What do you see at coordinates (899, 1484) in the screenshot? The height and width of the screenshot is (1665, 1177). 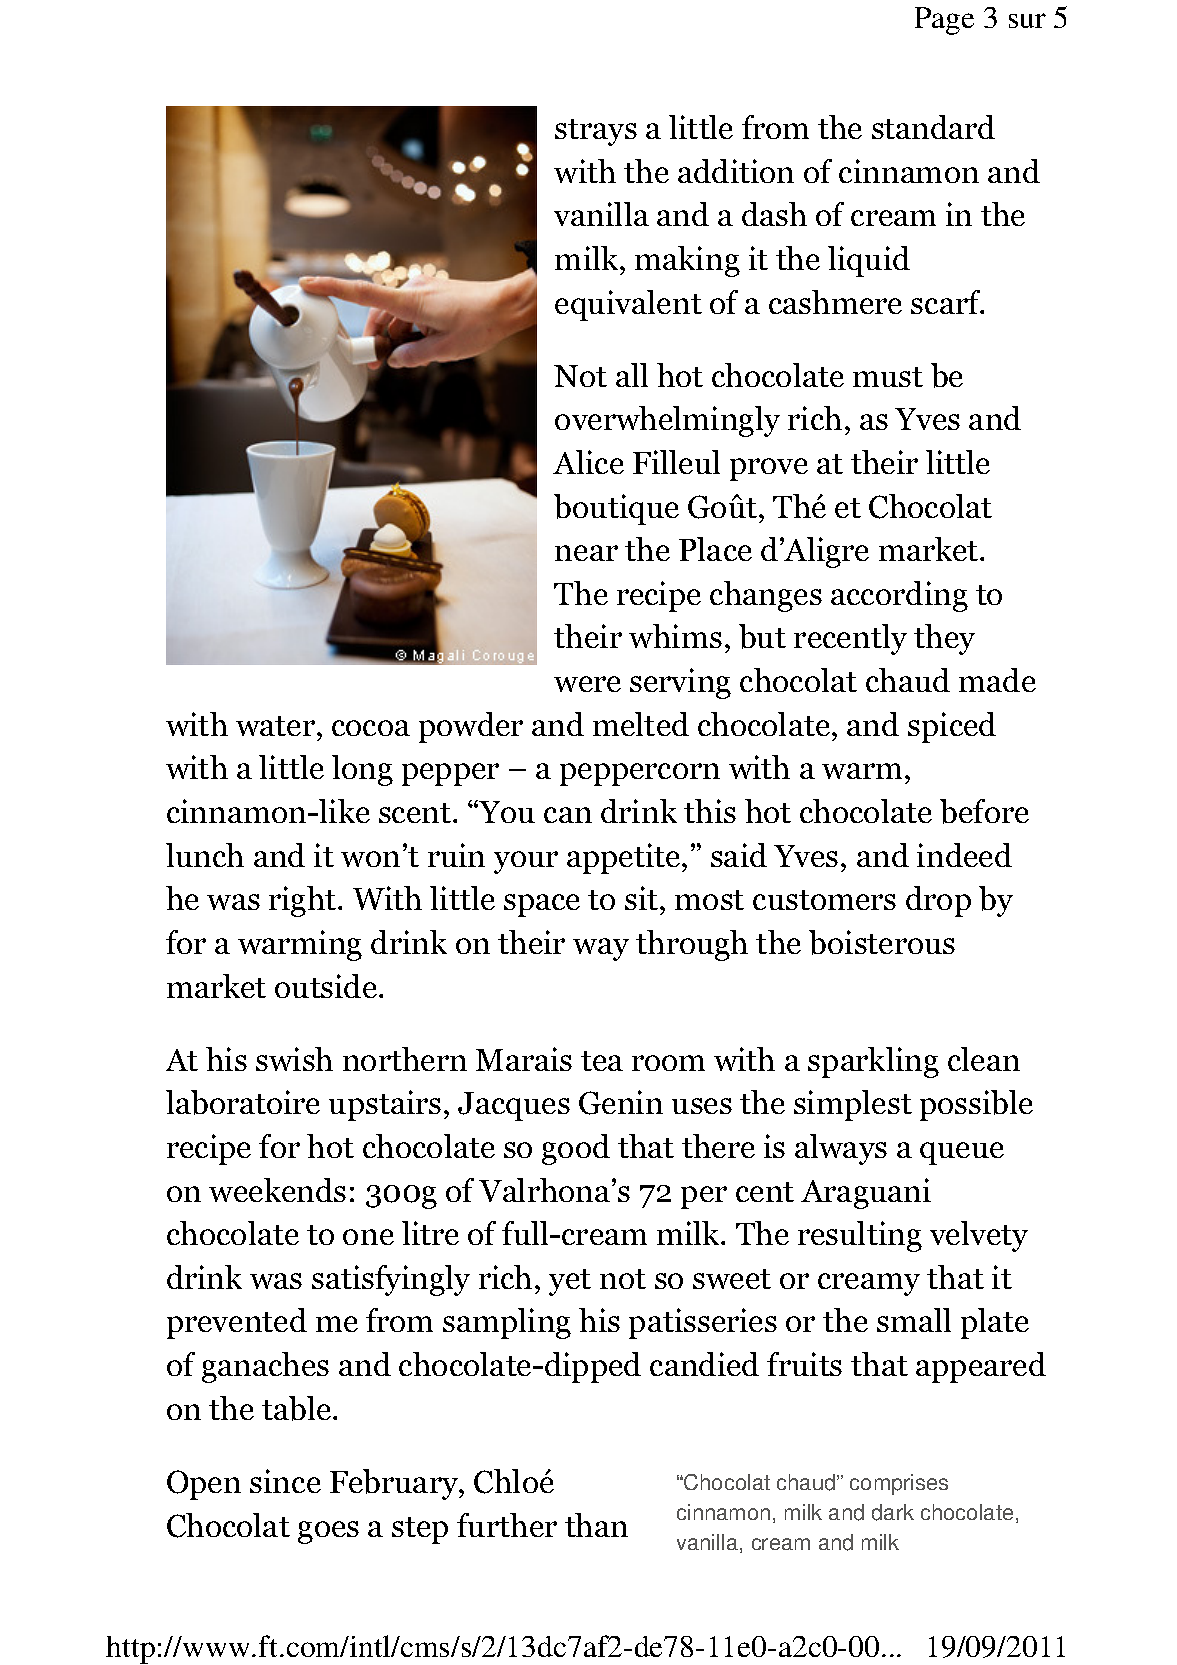 I see `comprises` at bounding box center [899, 1484].
